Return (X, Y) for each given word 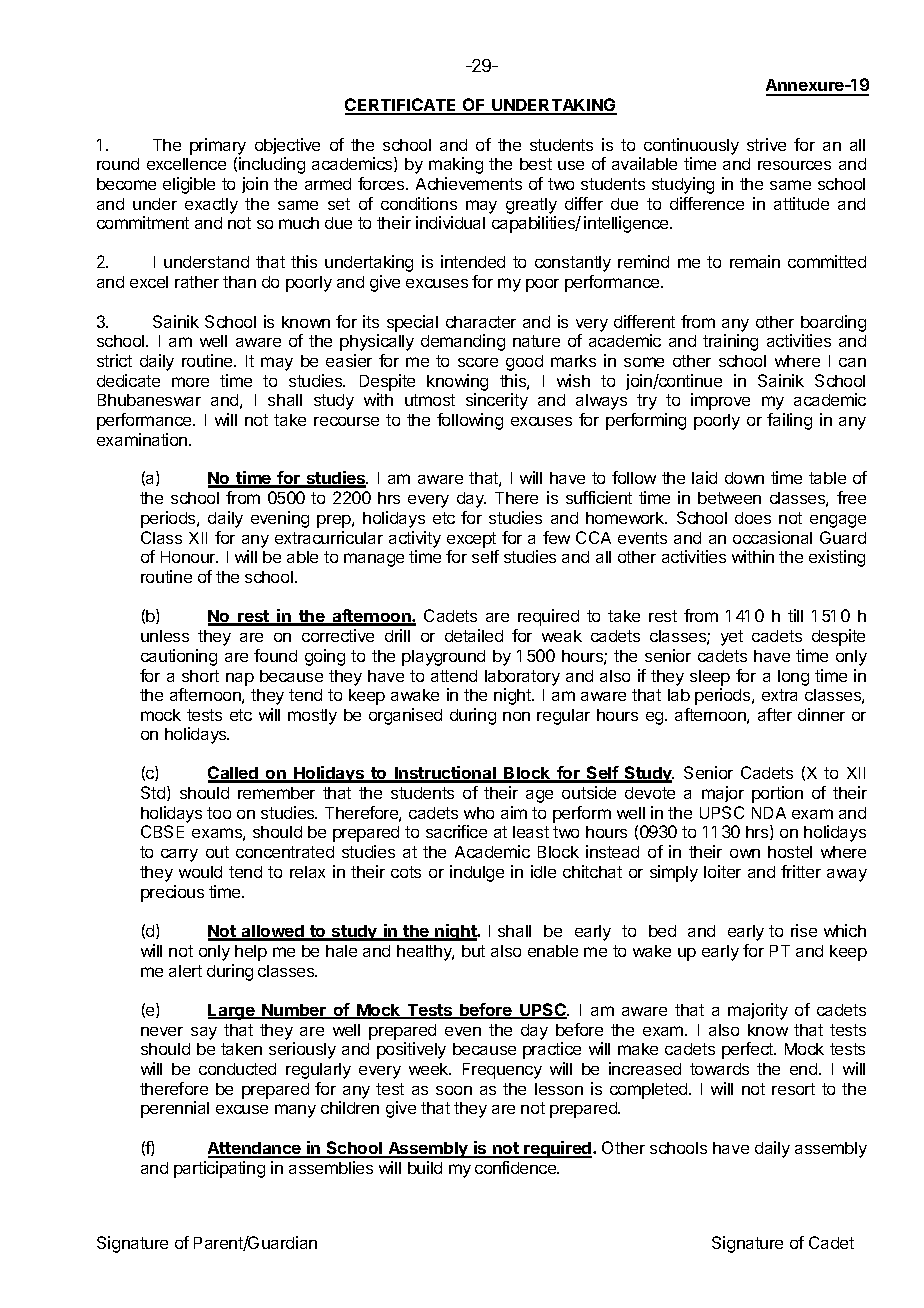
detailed (474, 635)
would (200, 872)
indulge (477, 873)
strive (766, 144)
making (456, 165)
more (190, 382)
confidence (516, 1167)
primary (218, 146)
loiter (722, 871)
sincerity (497, 401)
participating (219, 1169)
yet (732, 638)
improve (720, 401)
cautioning (179, 657)
